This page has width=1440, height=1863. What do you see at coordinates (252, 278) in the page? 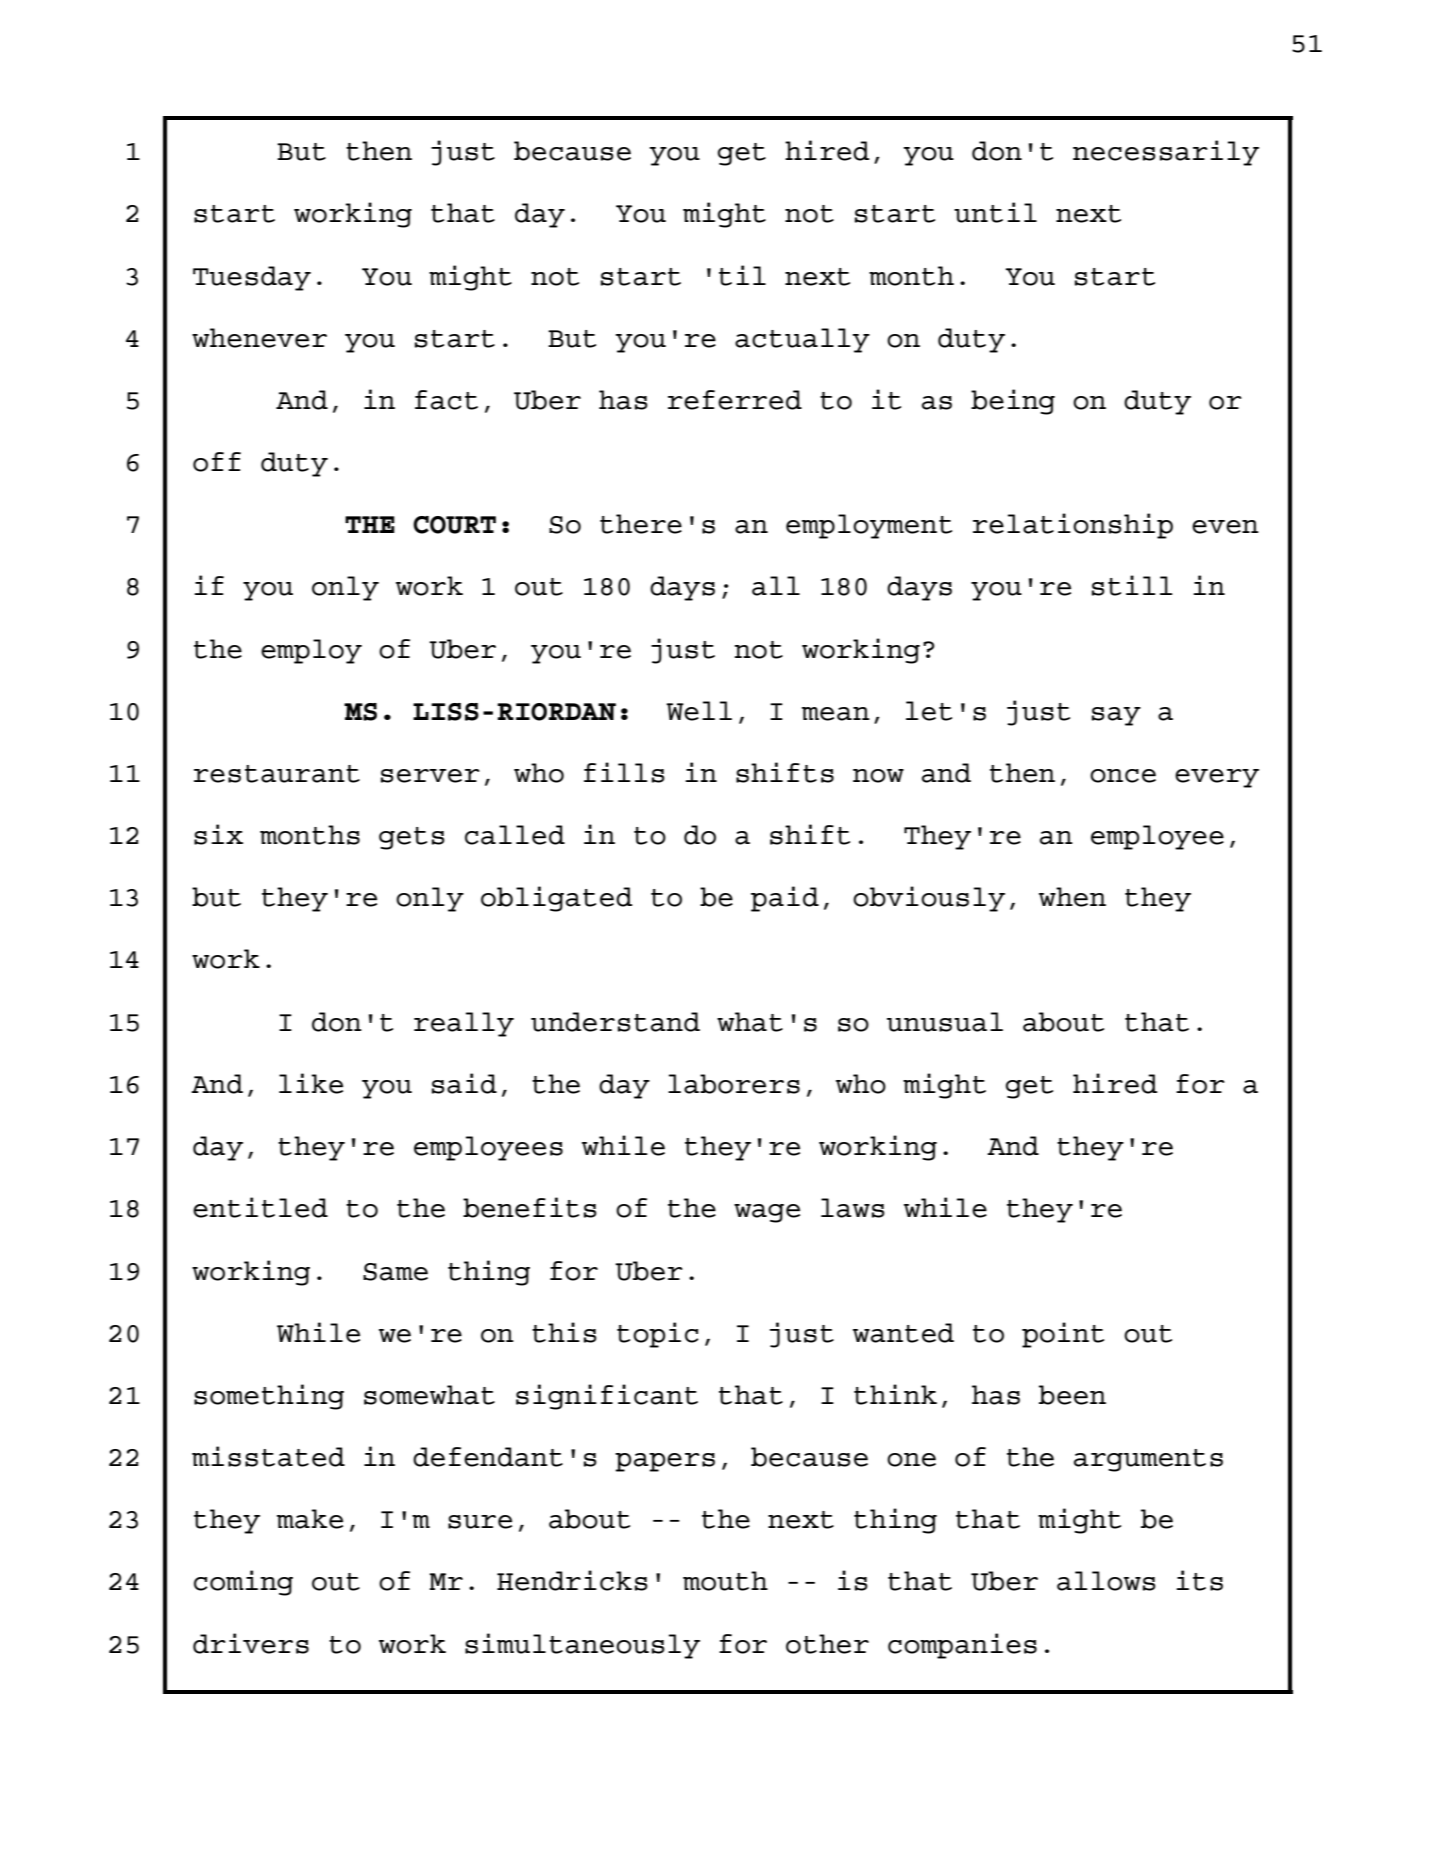
I see `Tuesday` at bounding box center [252, 278].
